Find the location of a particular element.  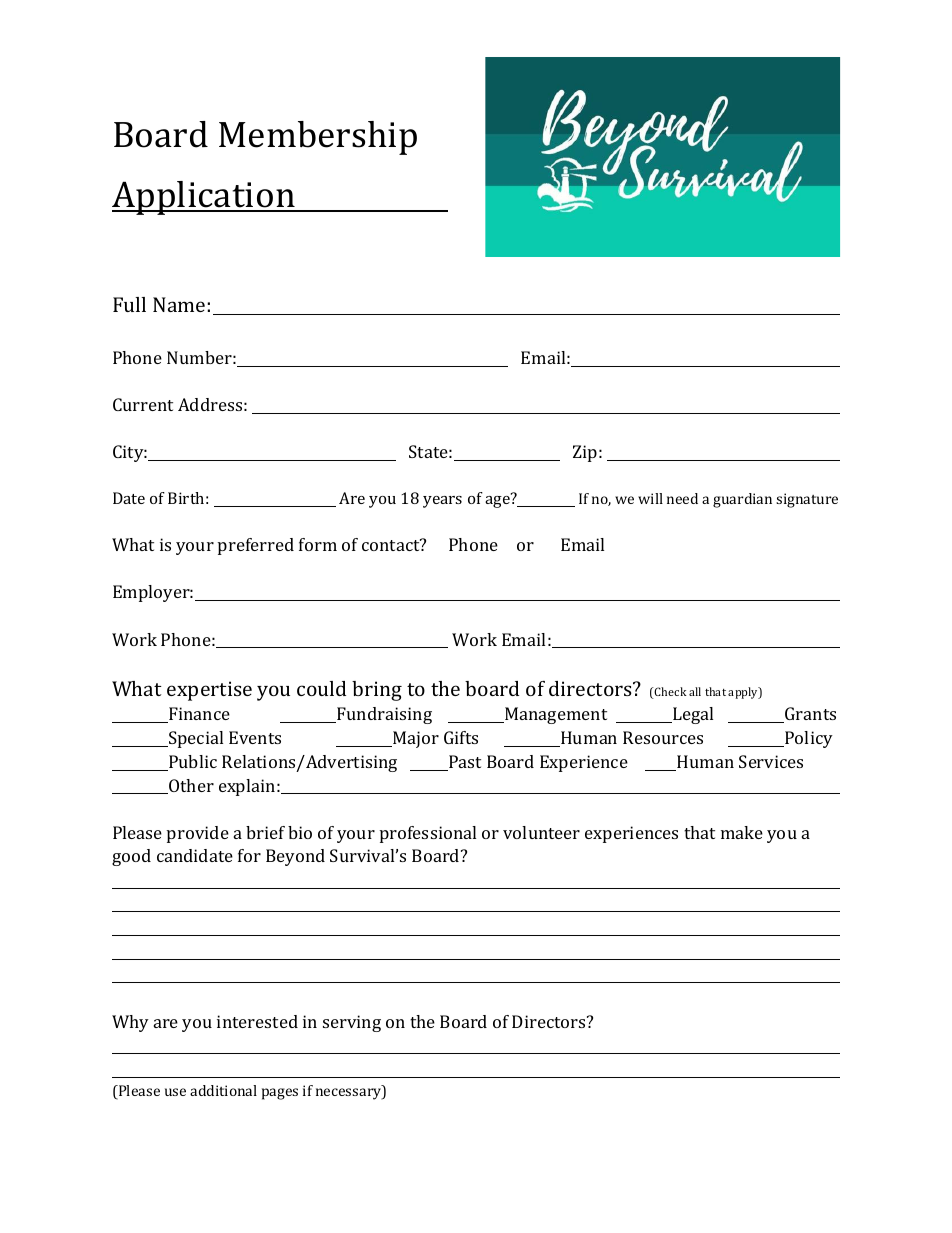

Current is located at coordinates (143, 404).
